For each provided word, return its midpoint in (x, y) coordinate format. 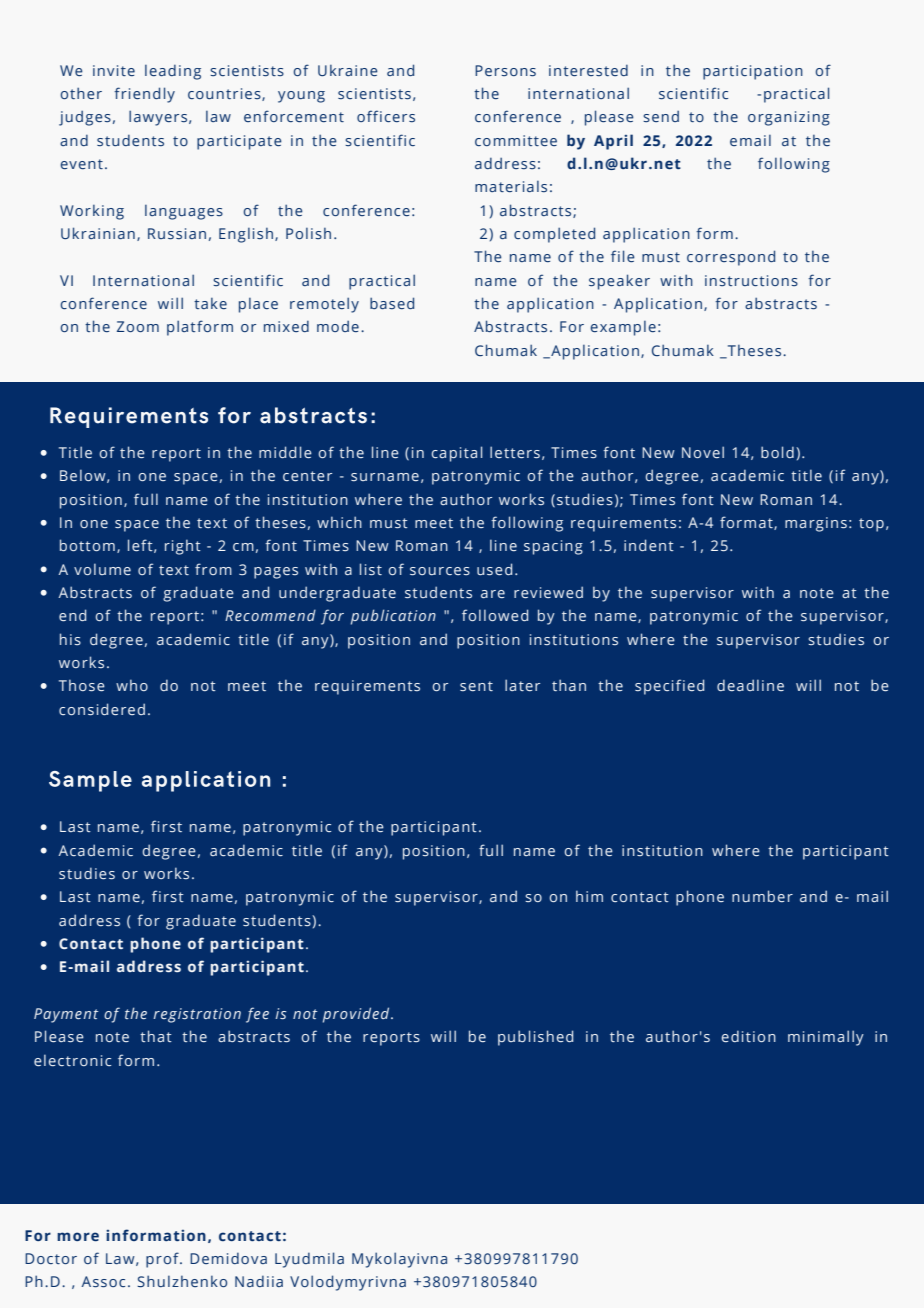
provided (357, 1015)
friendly (144, 95)
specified (669, 687)
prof (163, 1260)
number (762, 896)
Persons (505, 71)
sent (476, 686)
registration (197, 1015)
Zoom (138, 326)
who (132, 685)
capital (456, 454)
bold (777, 452)
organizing (789, 118)
